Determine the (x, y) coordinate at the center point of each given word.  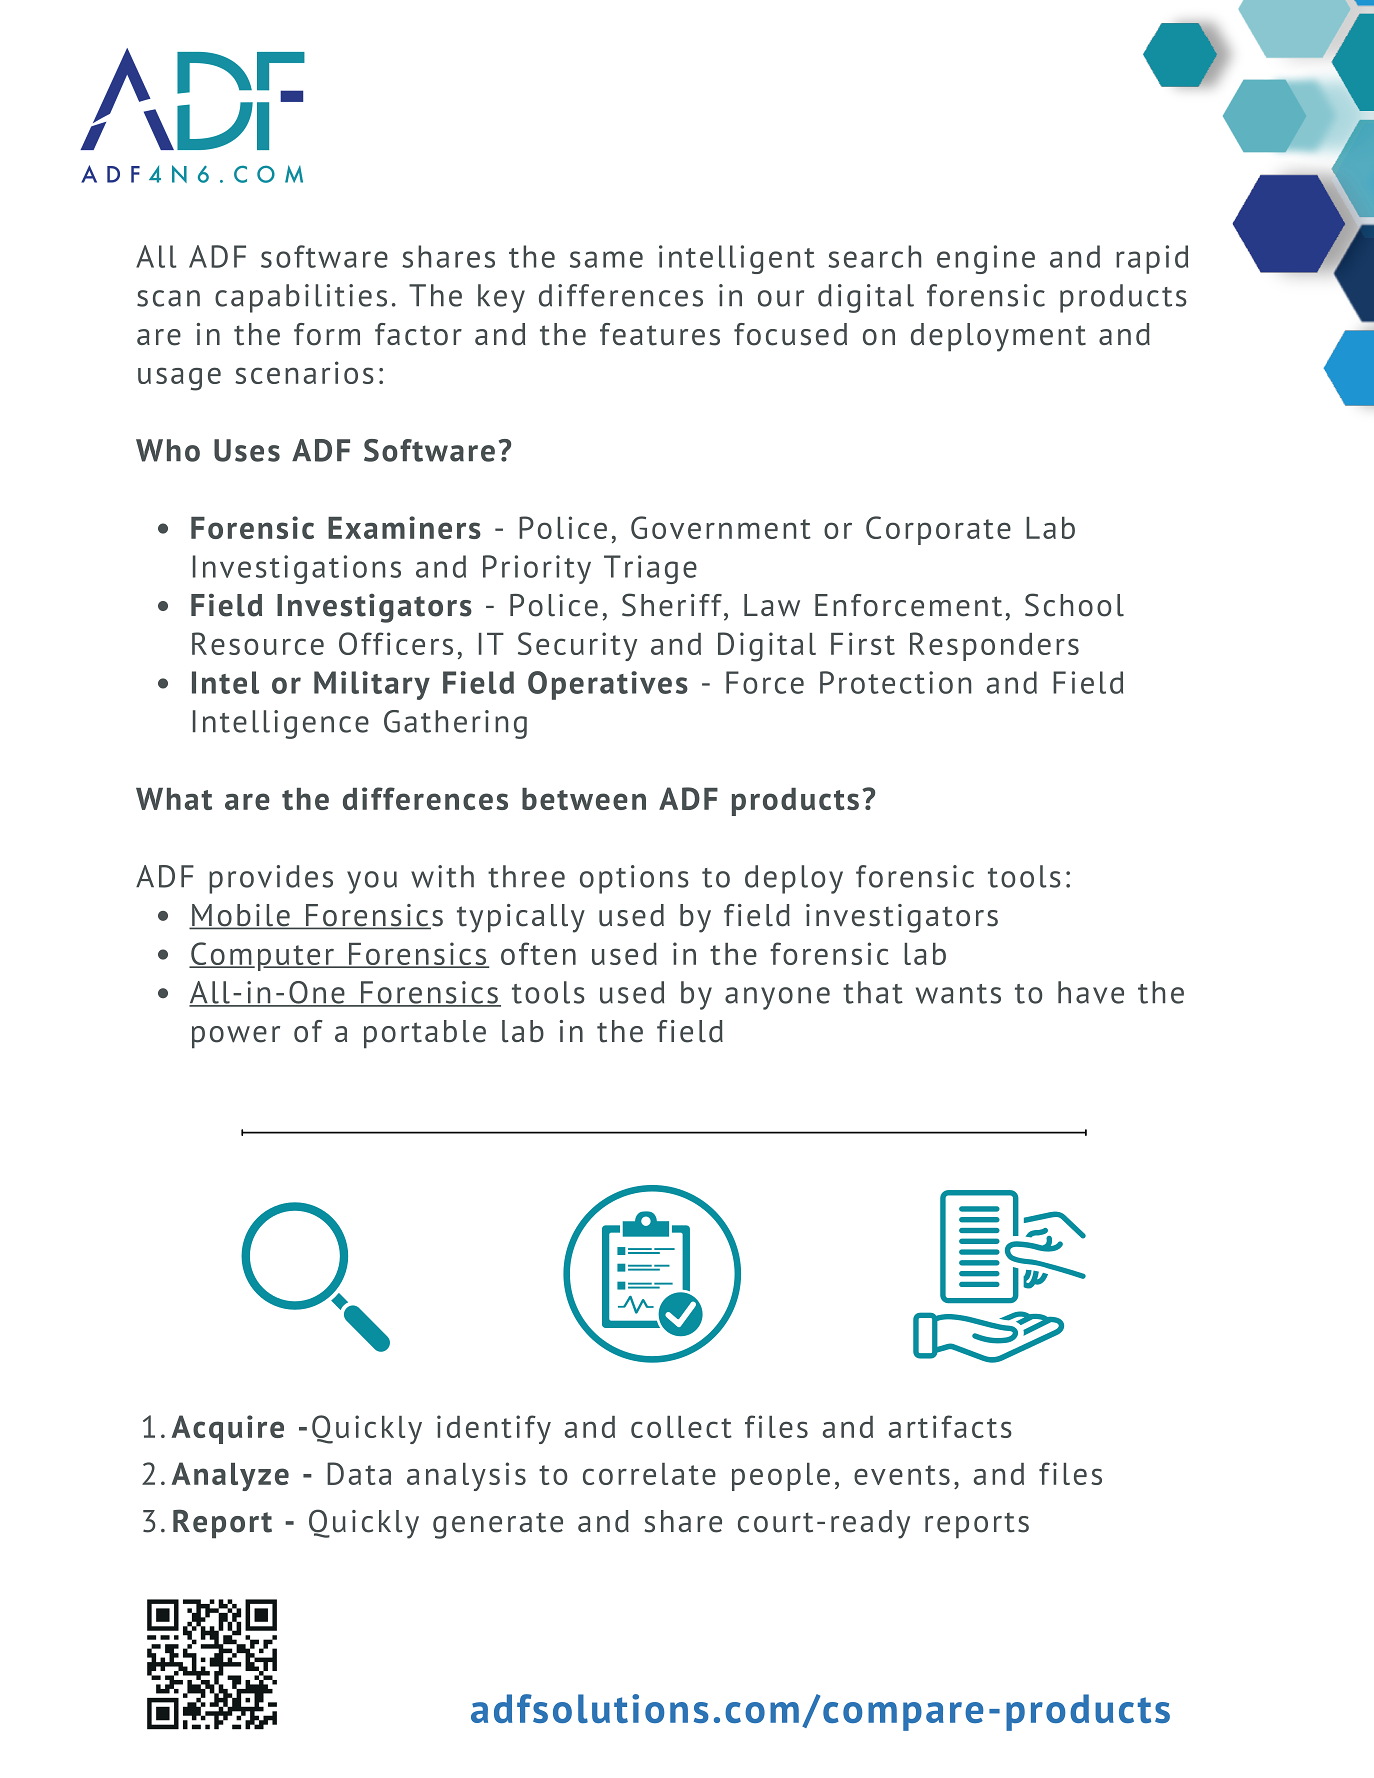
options (634, 879)
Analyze (230, 1476)
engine (986, 259)
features (660, 334)
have (1091, 992)
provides (271, 879)
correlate (649, 1474)
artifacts (950, 1426)
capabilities (301, 298)
